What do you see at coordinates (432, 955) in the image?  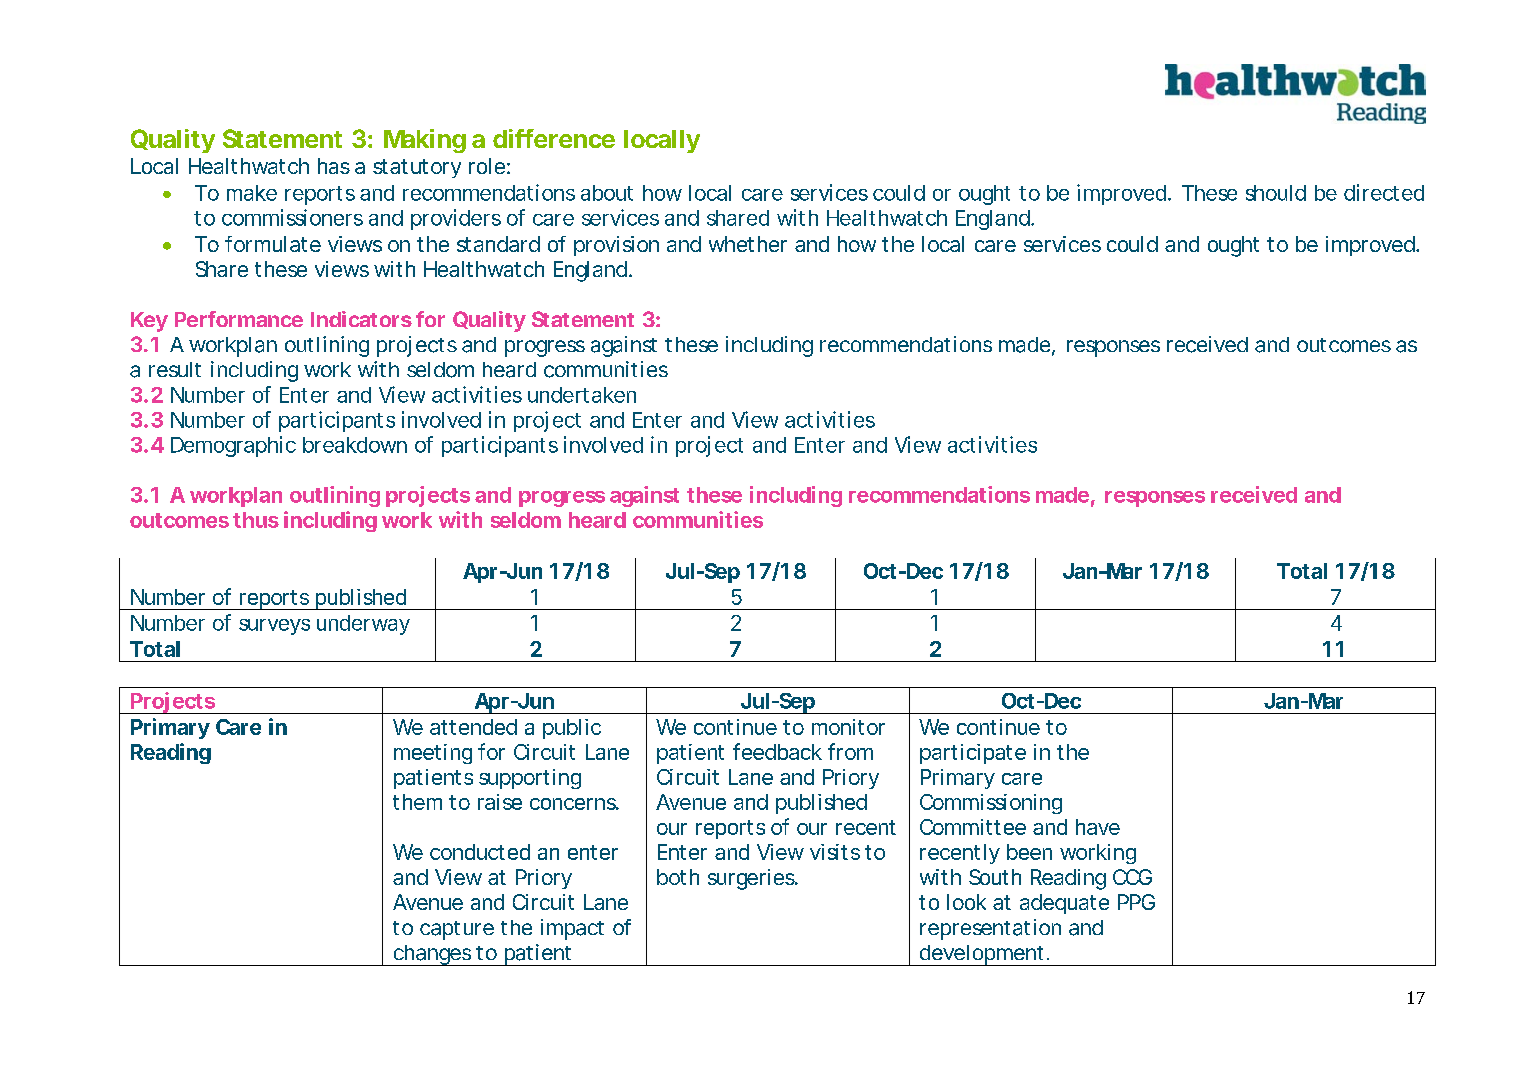 I see `changes` at bounding box center [432, 955].
